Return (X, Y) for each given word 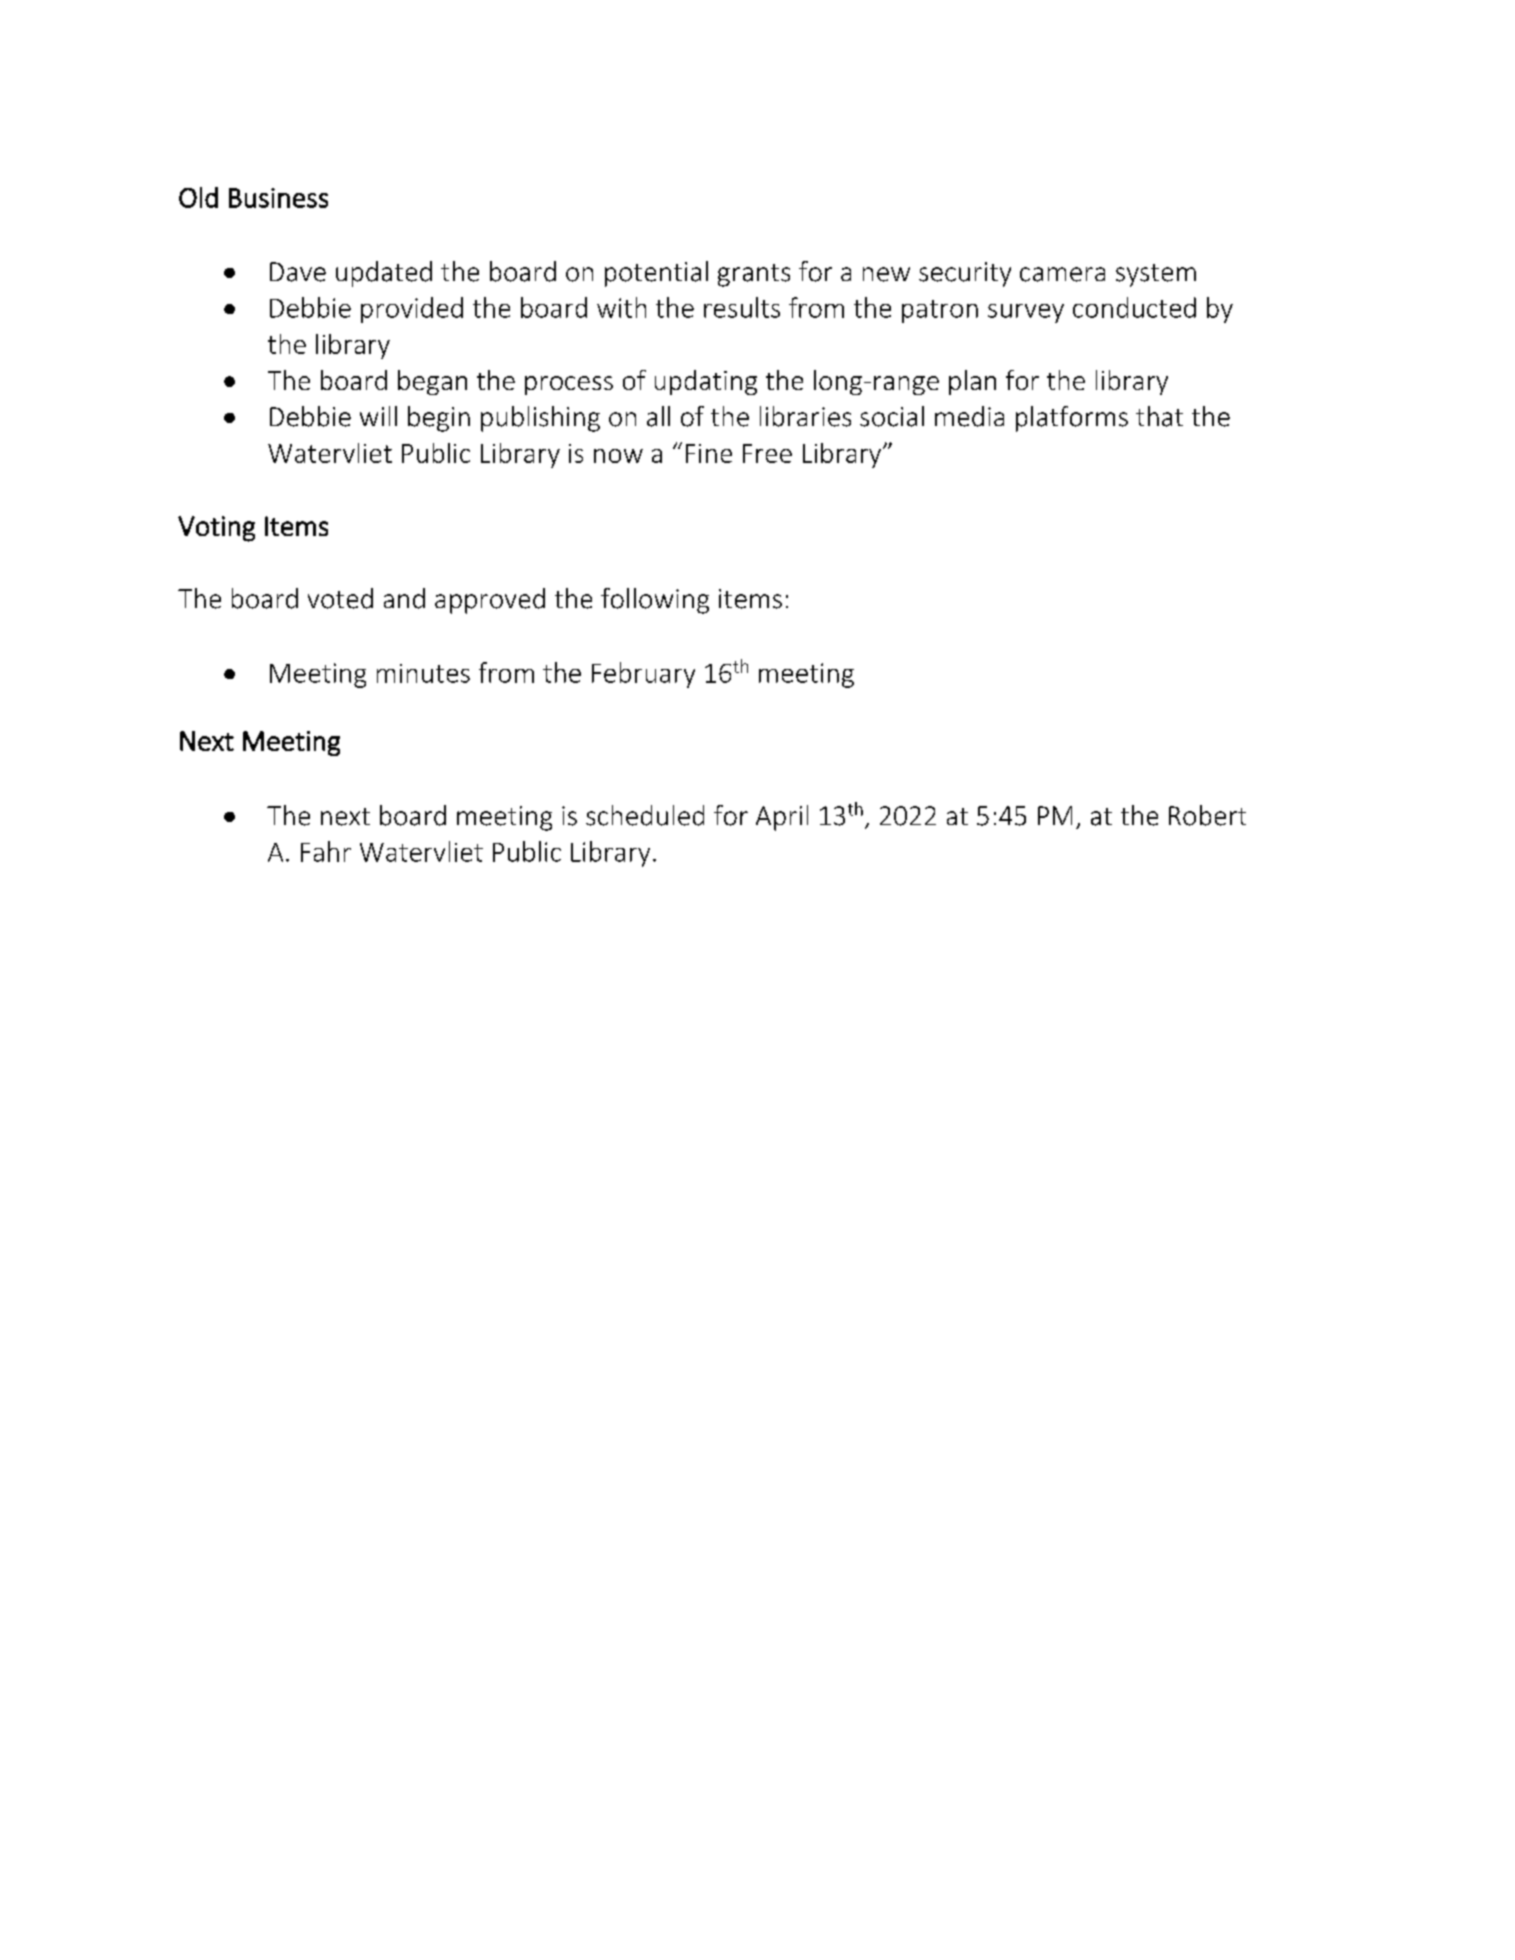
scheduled (645, 815)
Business (278, 198)
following (655, 601)
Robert (1207, 815)
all (658, 416)
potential (656, 274)
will (378, 416)
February (643, 675)
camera (1062, 274)
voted (340, 598)
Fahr (326, 851)
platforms (1072, 419)
